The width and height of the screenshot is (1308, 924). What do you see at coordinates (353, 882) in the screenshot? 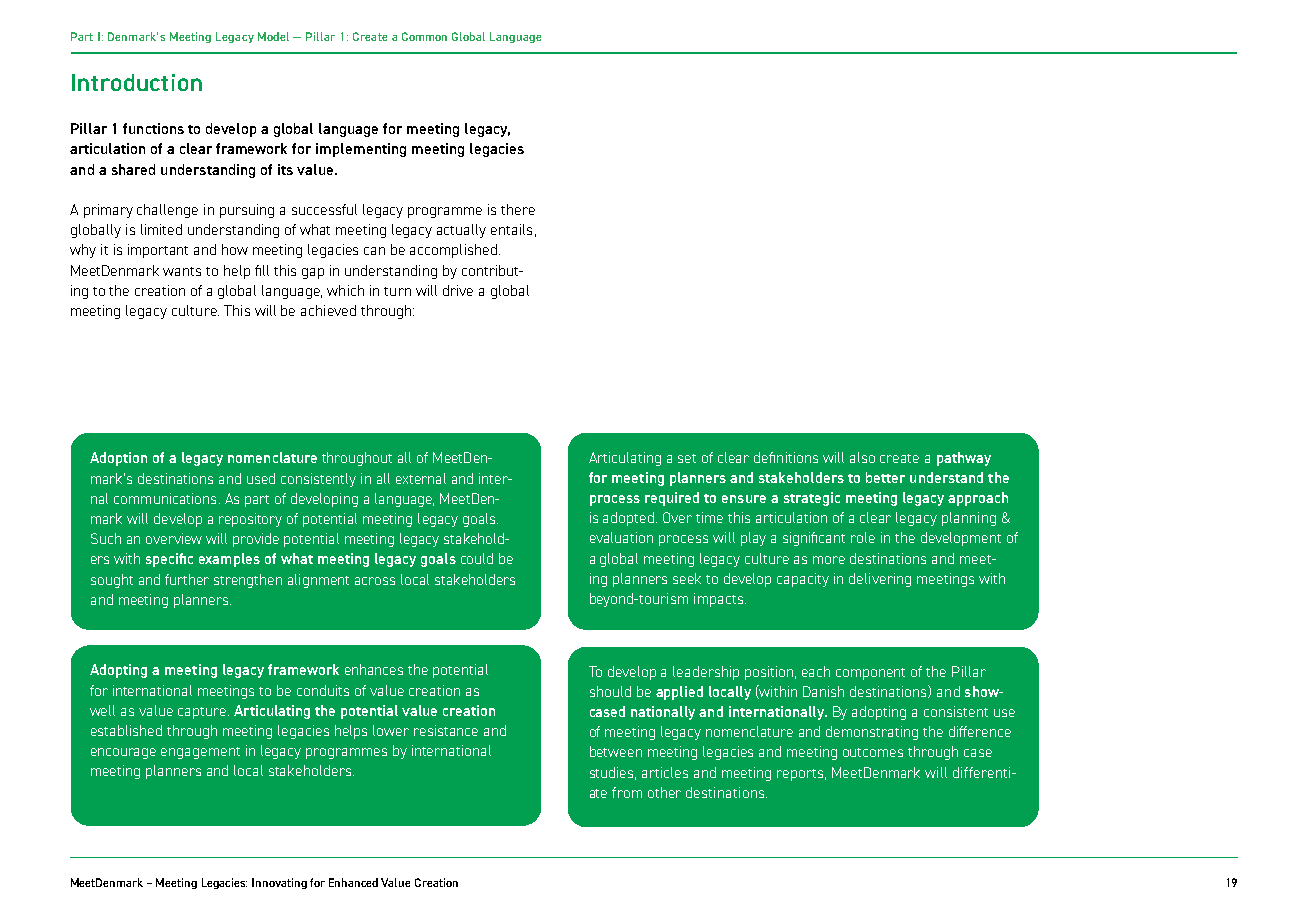
I see `Enhanced` at bounding box center [353, 882].
